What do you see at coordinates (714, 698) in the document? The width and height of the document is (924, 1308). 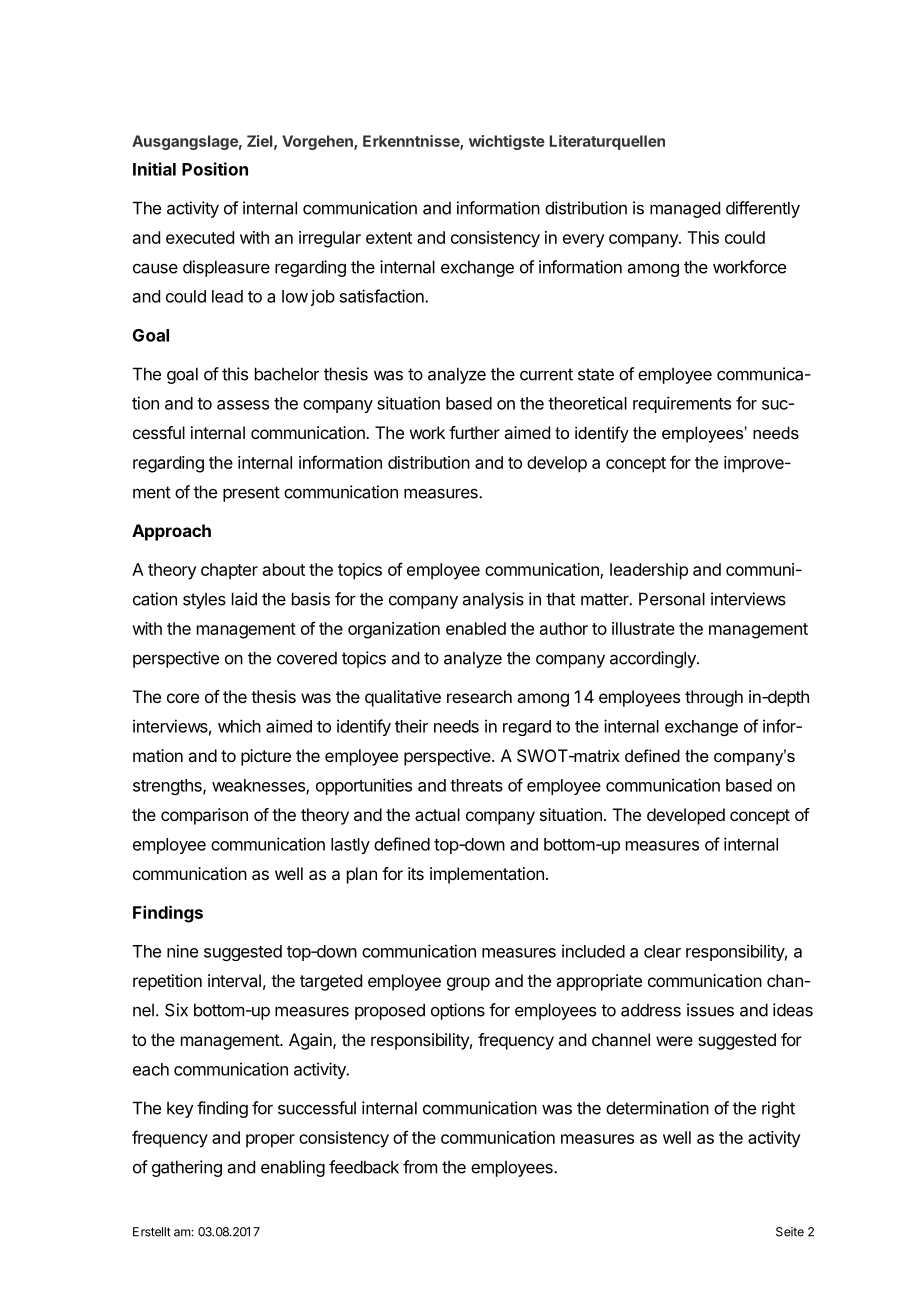 I see `through` at bounding box center [714, 698].
